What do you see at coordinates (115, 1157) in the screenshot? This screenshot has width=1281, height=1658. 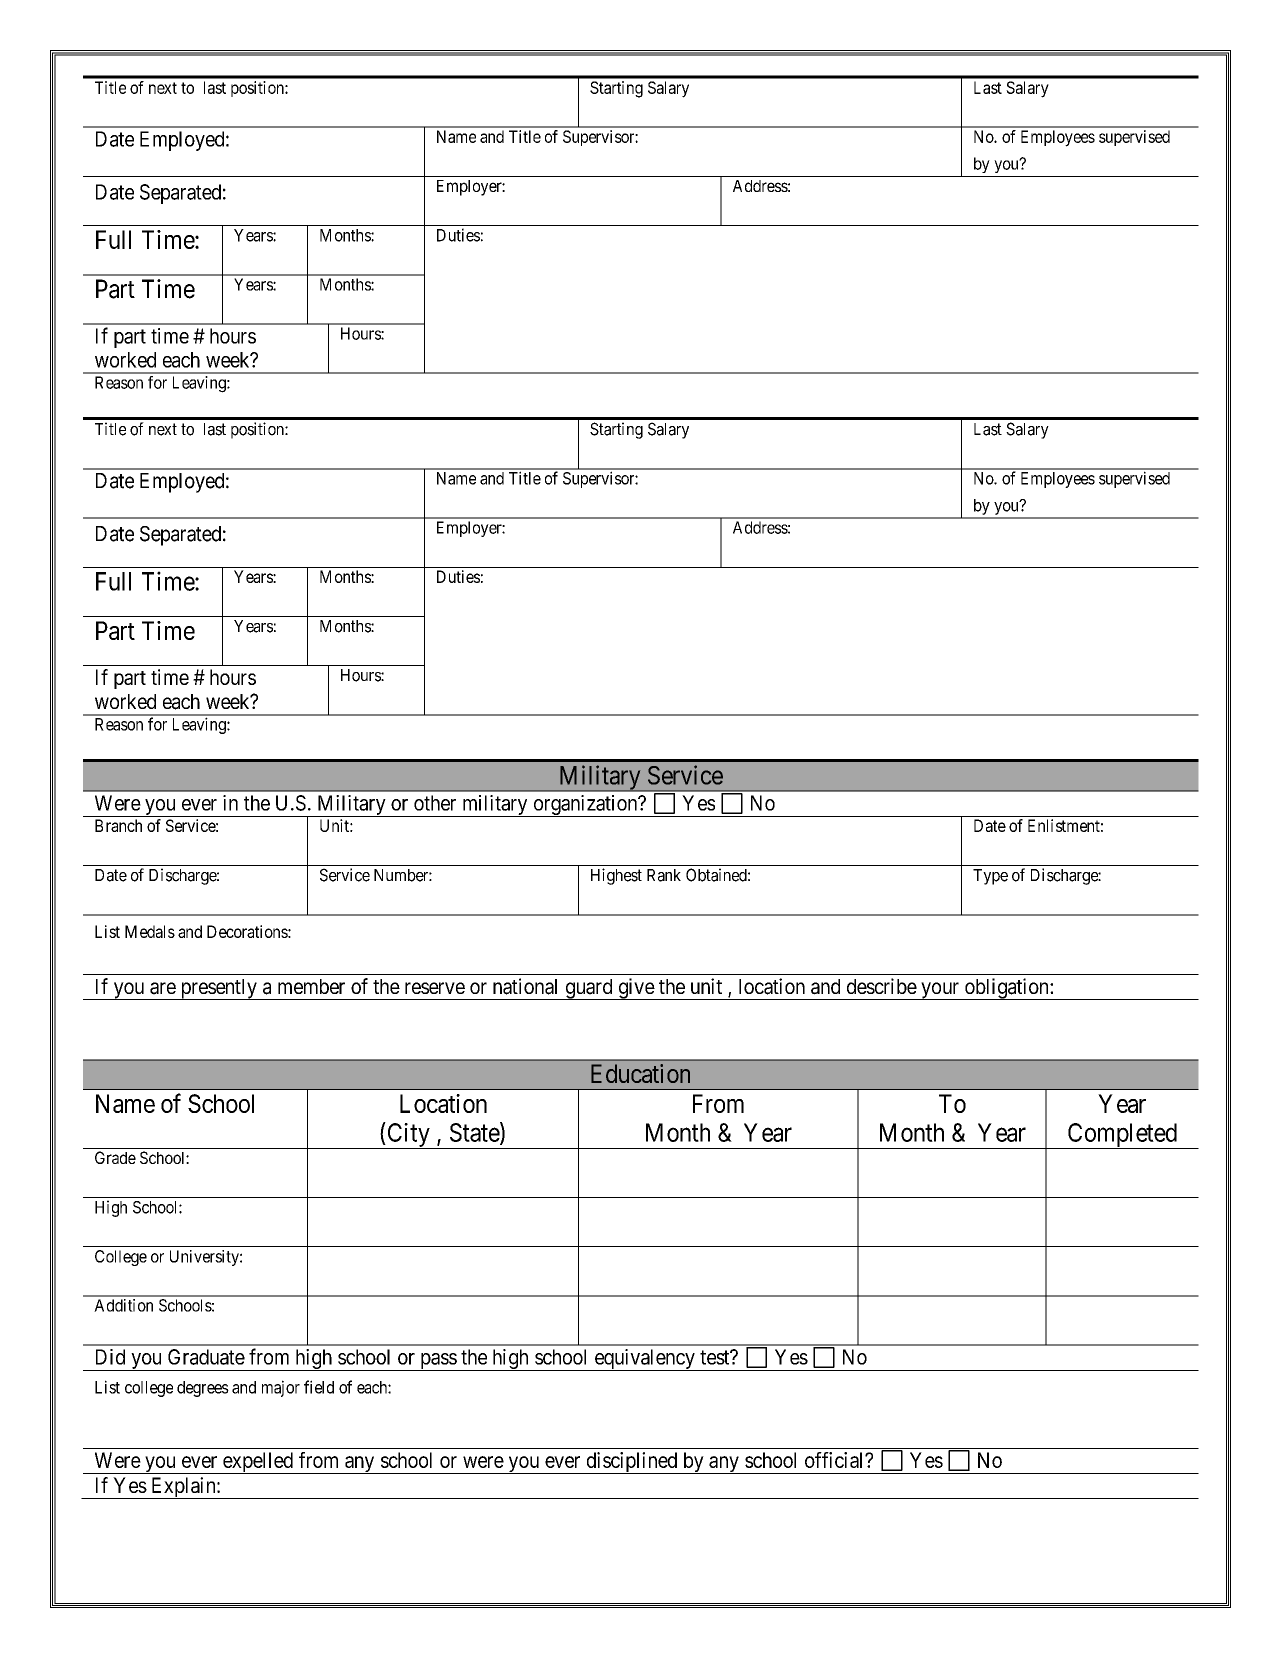 I see `Grade` at bounding box center [115, 1157].
